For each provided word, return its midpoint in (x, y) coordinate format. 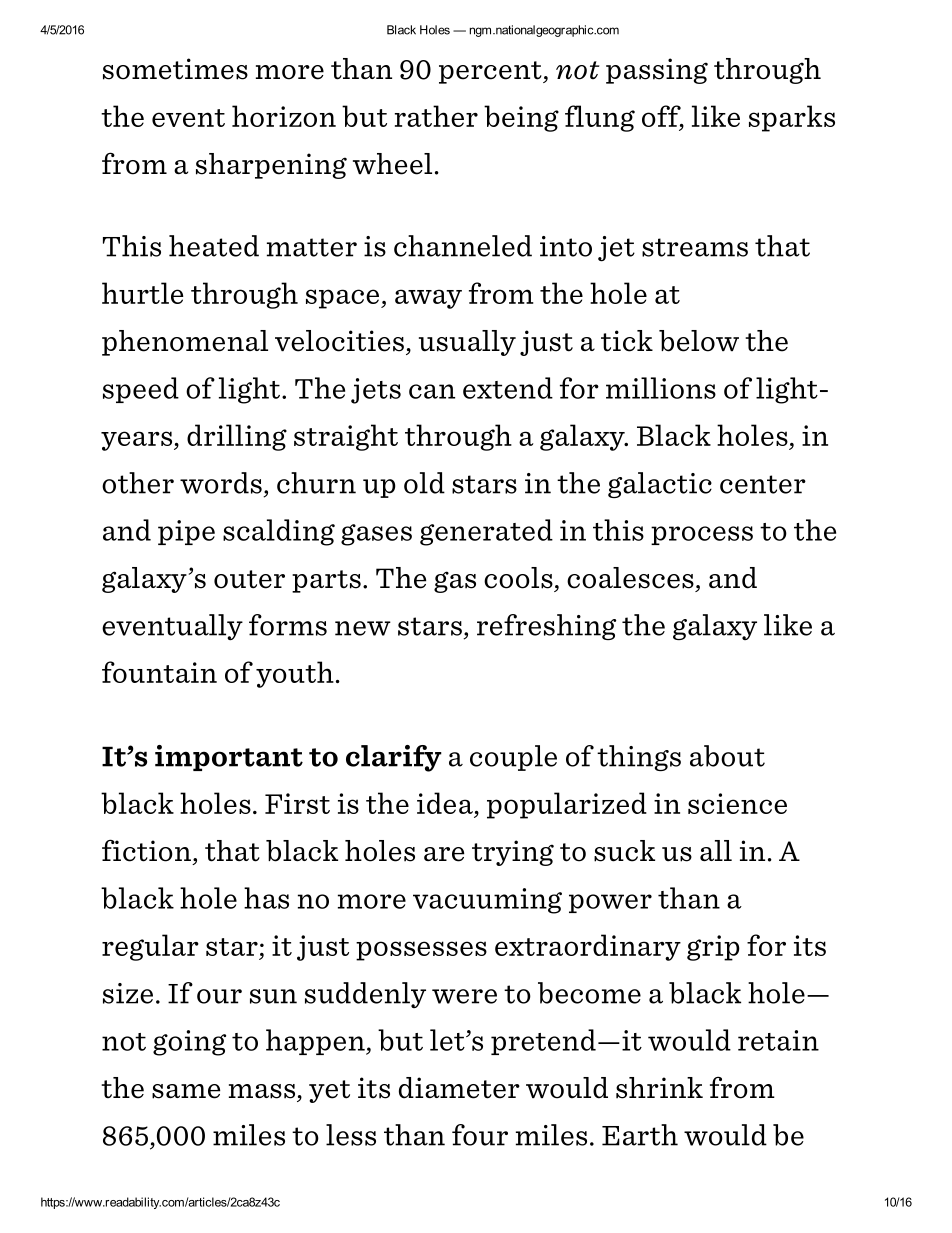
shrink (659, 1088)
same (186, 1091)
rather (436, 116)
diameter (459, 1088)
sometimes (175, 69)
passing (657, 71)
